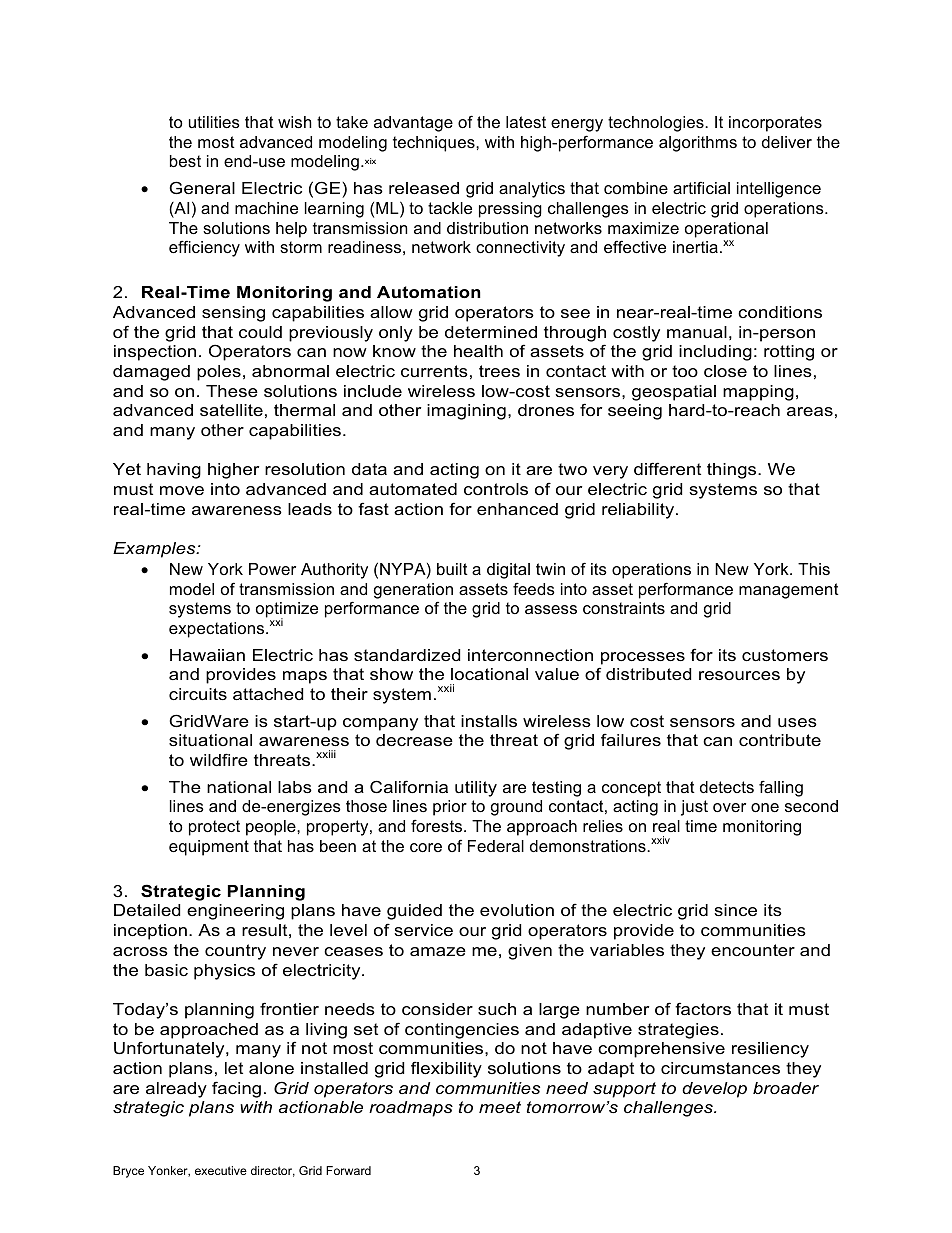 The width and height of the screenshot is (952, 1233). What do you see at coordinates (185, 161) in the screenshot?
I see `best` at bounding box center [185, 161].
